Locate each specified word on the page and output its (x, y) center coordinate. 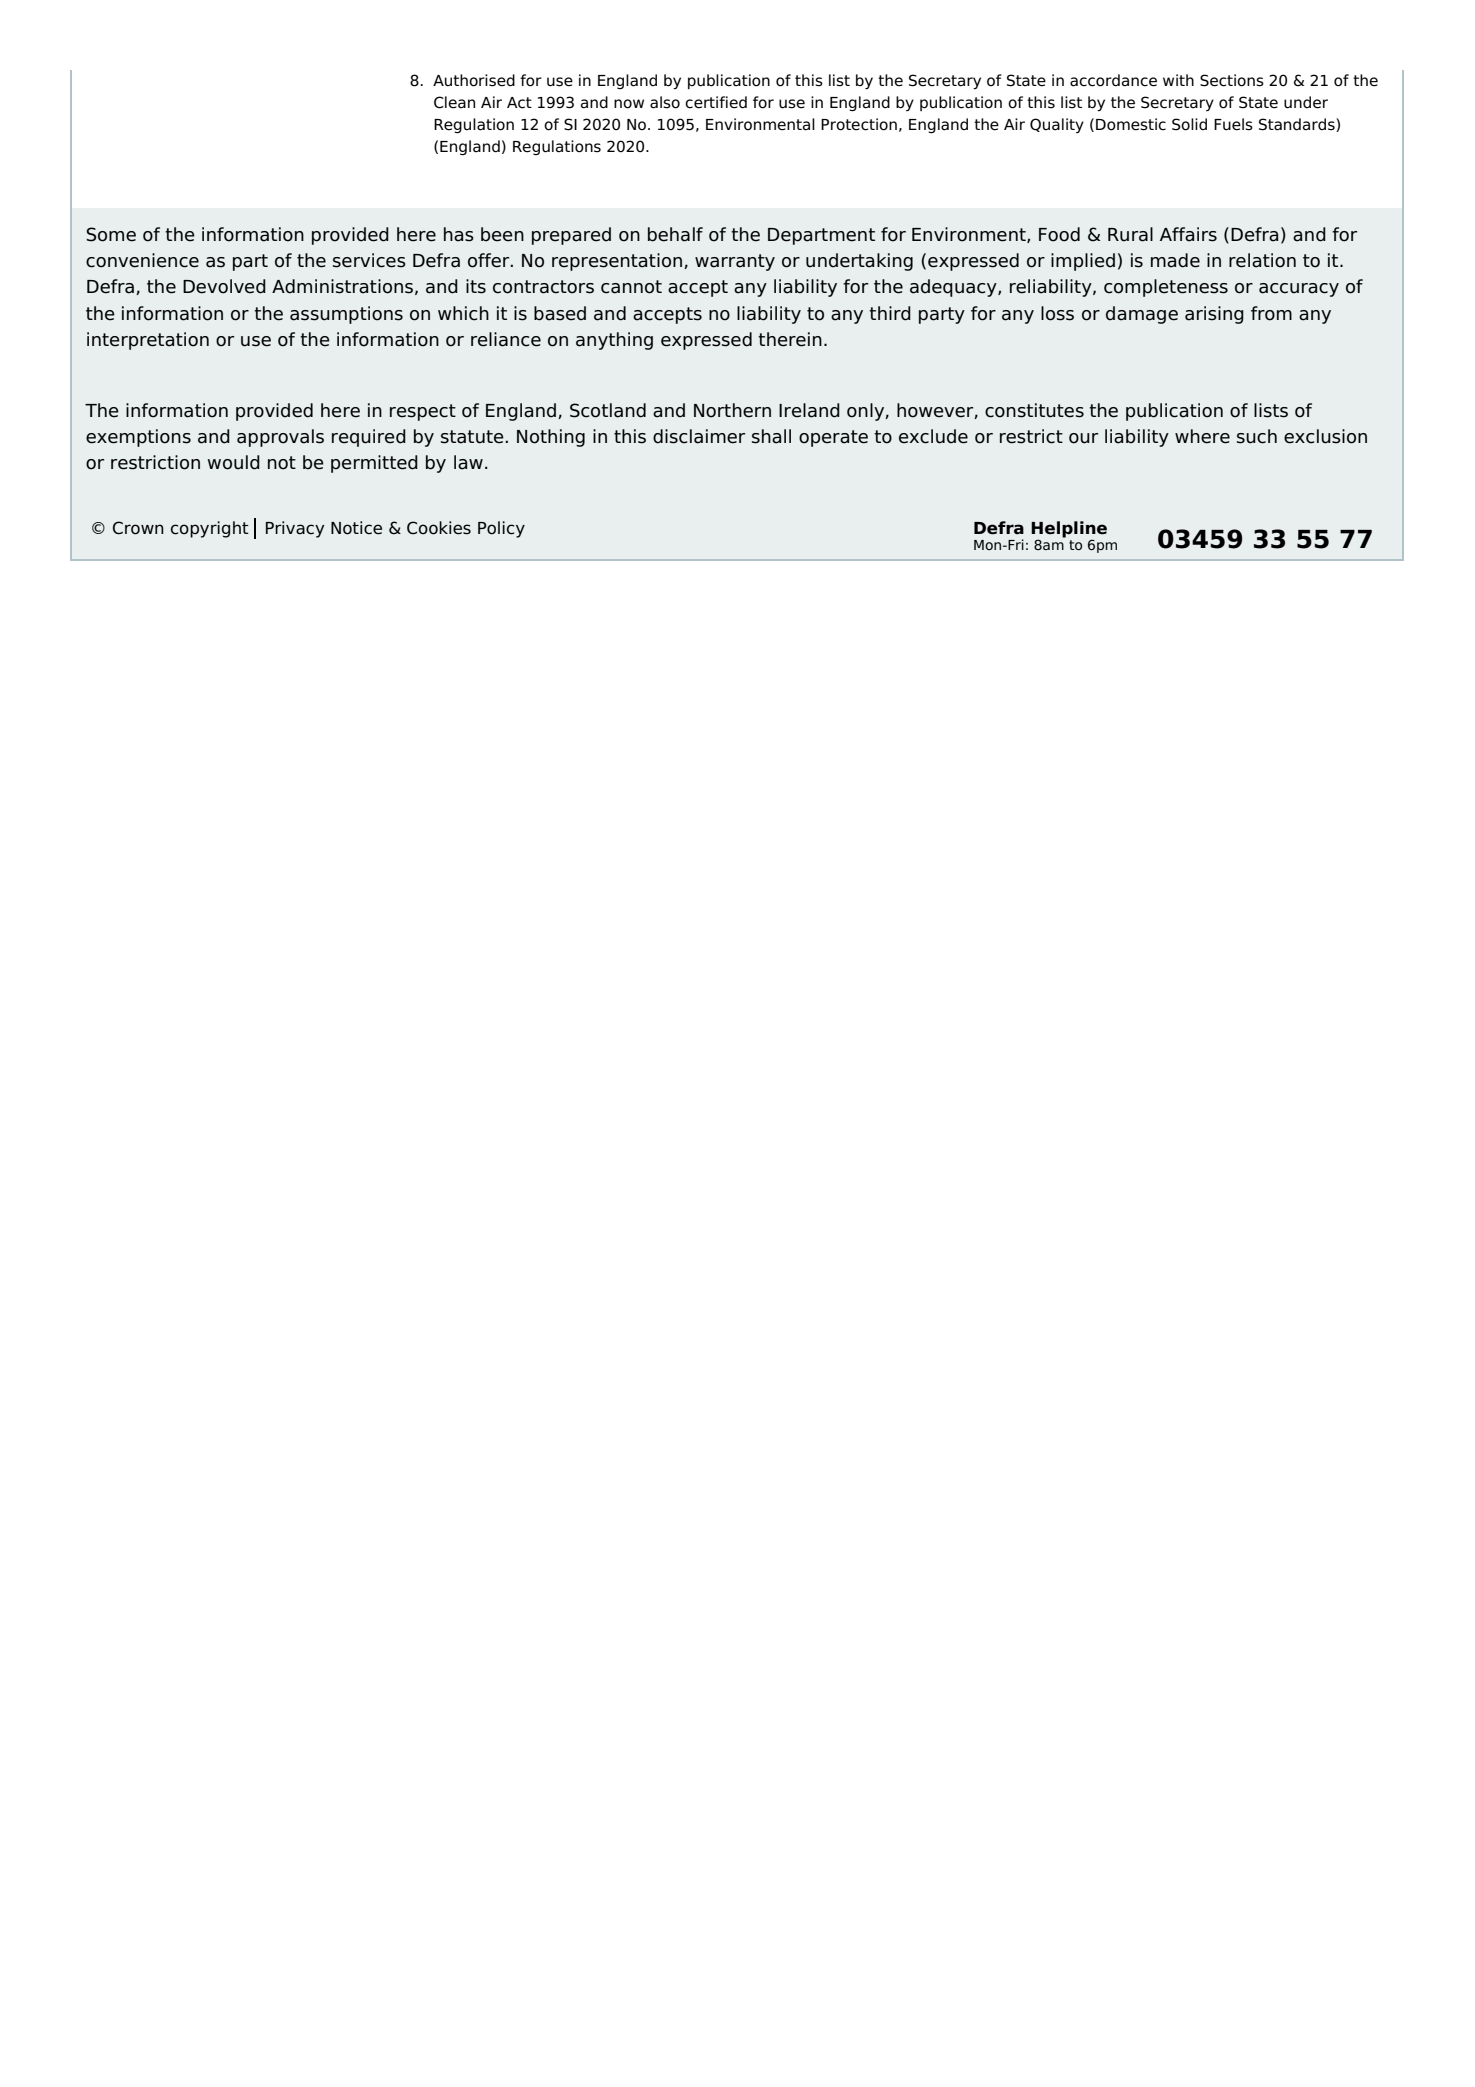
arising (1214, 315)
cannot (631, 287)
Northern (732, 410)
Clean (454, 102)
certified (716, 102)
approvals (280, 438)
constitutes (1034, 410)
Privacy (295, 529)
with (1178, 80)
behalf (675, 234)
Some (111, 234)
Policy (501, 529)
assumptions (346, 315)
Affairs (1188, 234)
